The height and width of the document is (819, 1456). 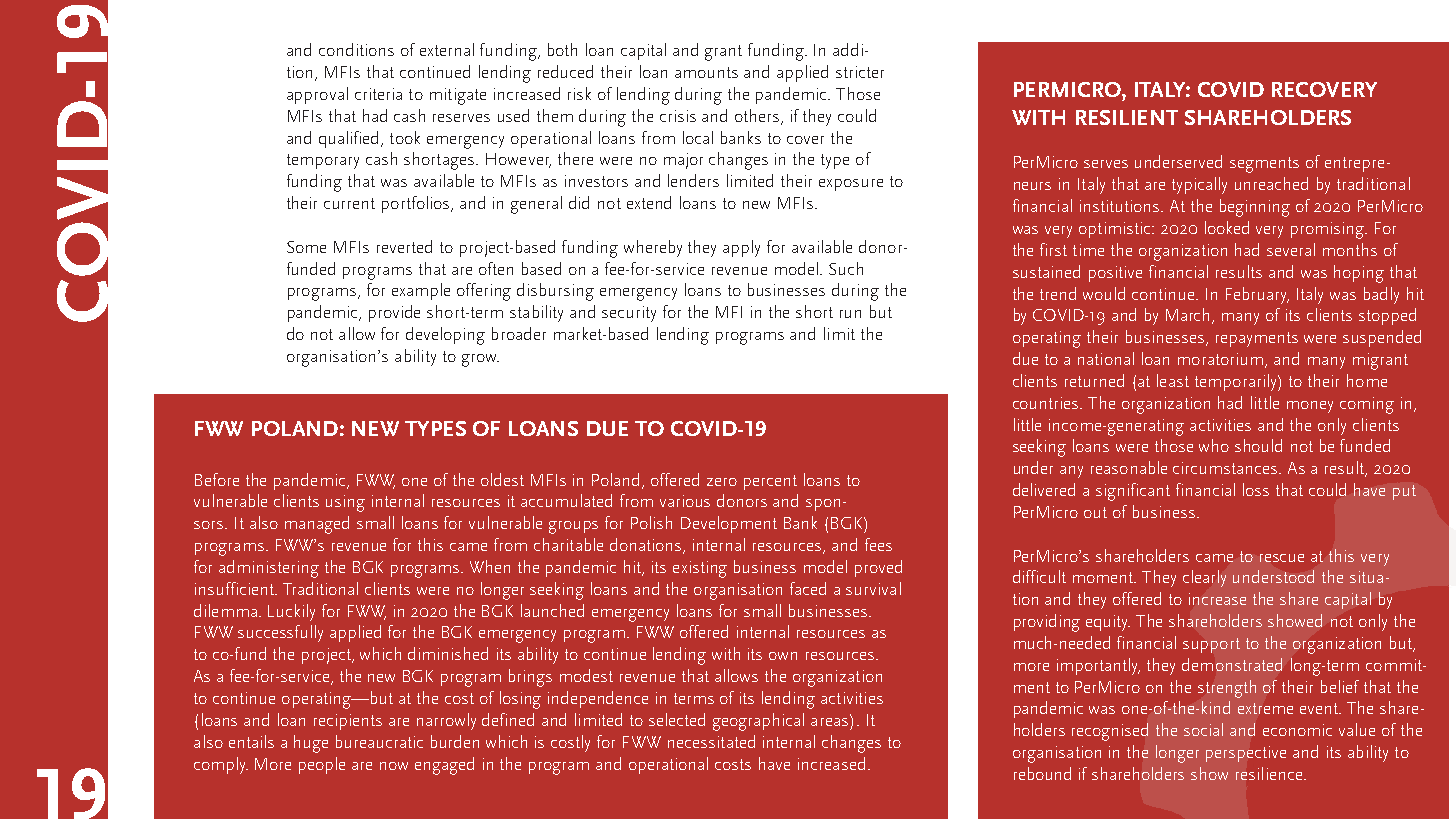 What do you see at coordinates (850, 314) in the document?
I see `run` at bounding box center [850, 314].
